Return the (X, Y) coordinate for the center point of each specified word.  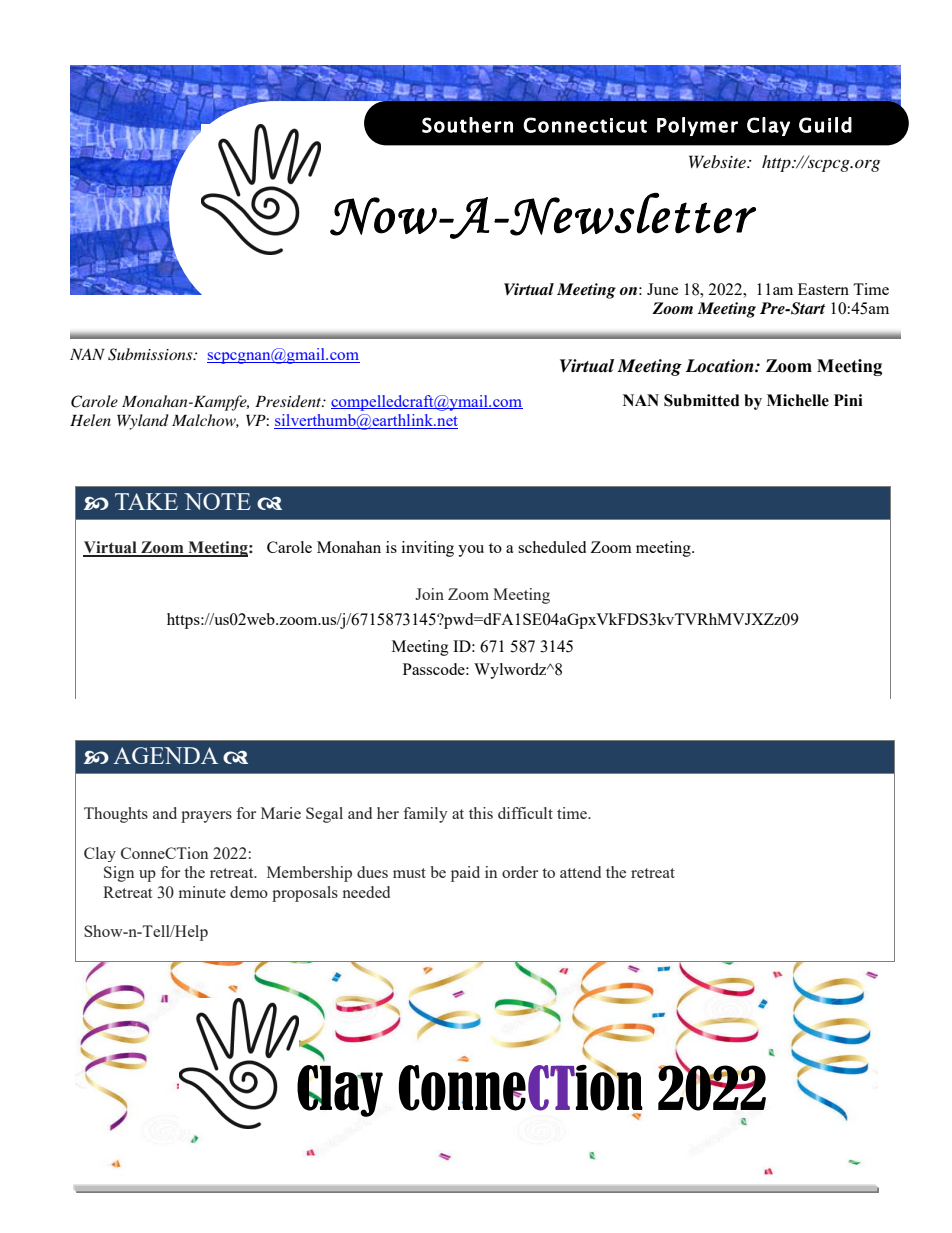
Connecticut (585, 125)
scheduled (552, 547)
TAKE (146, 501)
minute (202, 892)
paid (465, 874)
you (471, 551)
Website (718, 161)
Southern (467, 125)
